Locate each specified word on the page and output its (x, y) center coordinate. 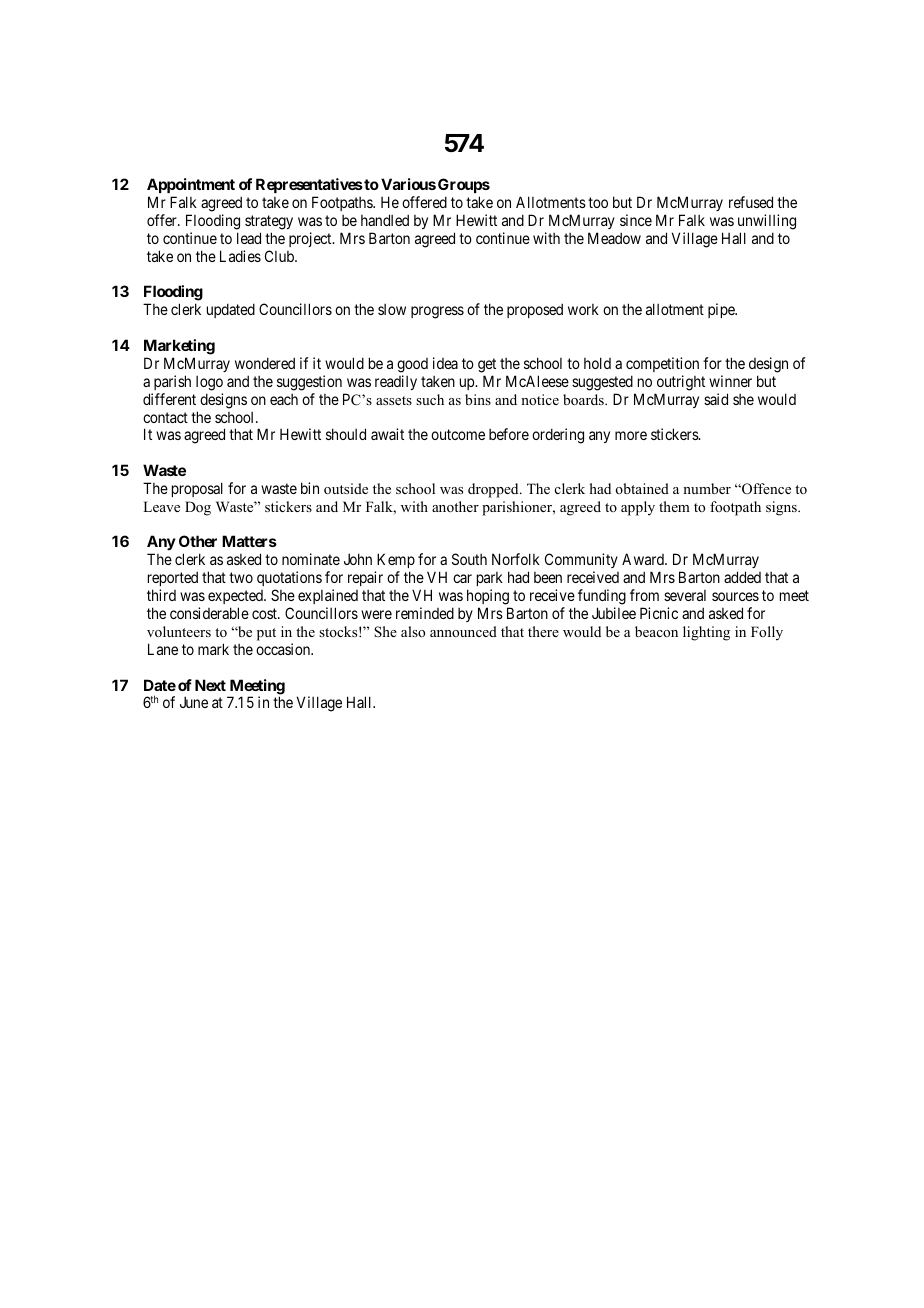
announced (463, 631)
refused (751, 202)
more (631, 435)
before (509, 434)
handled (385, 220)
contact (165, 417)
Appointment (191, 185)
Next (210, 685)
